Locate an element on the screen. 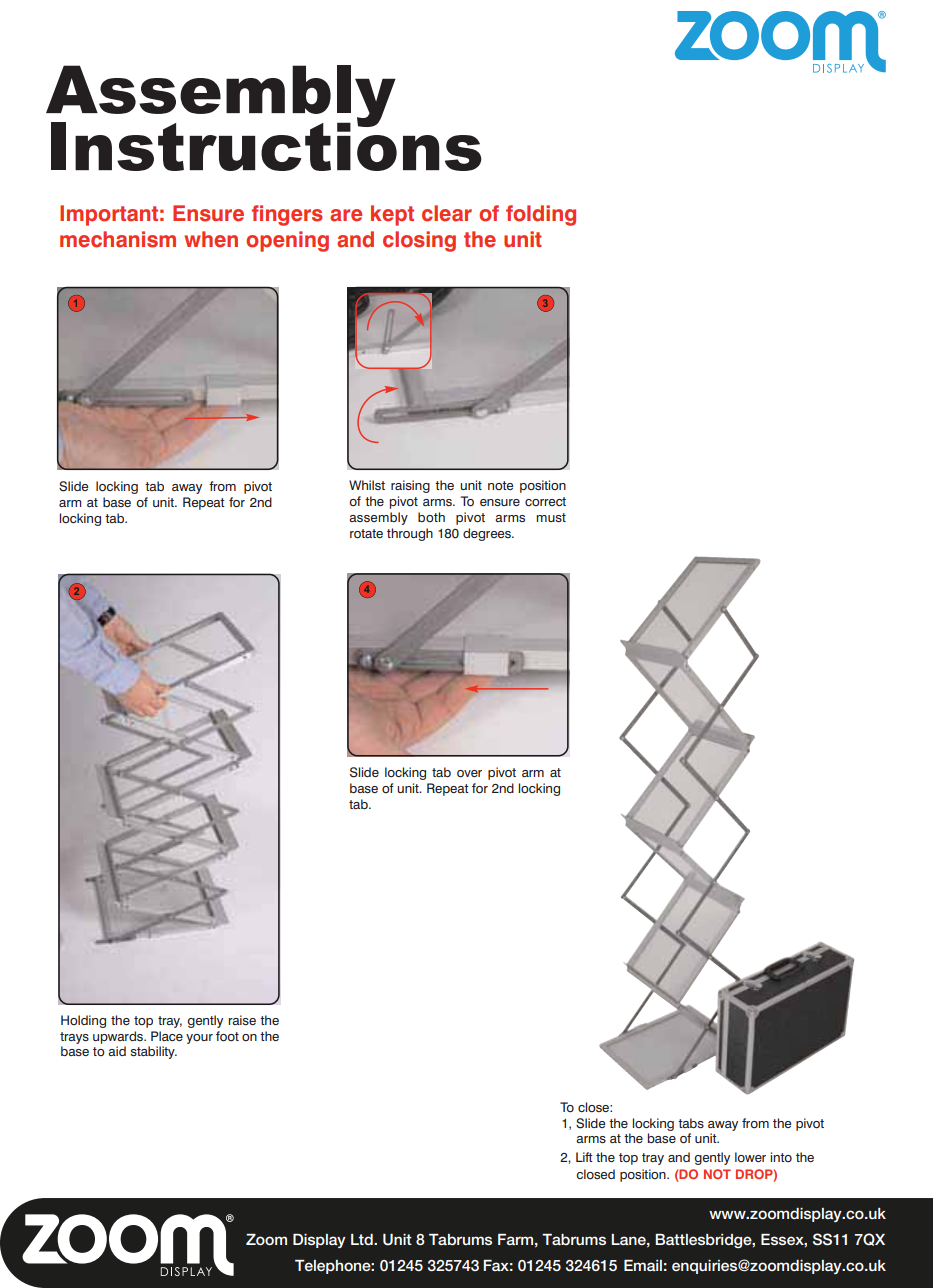  clear is located at coordinates (447, 213).
